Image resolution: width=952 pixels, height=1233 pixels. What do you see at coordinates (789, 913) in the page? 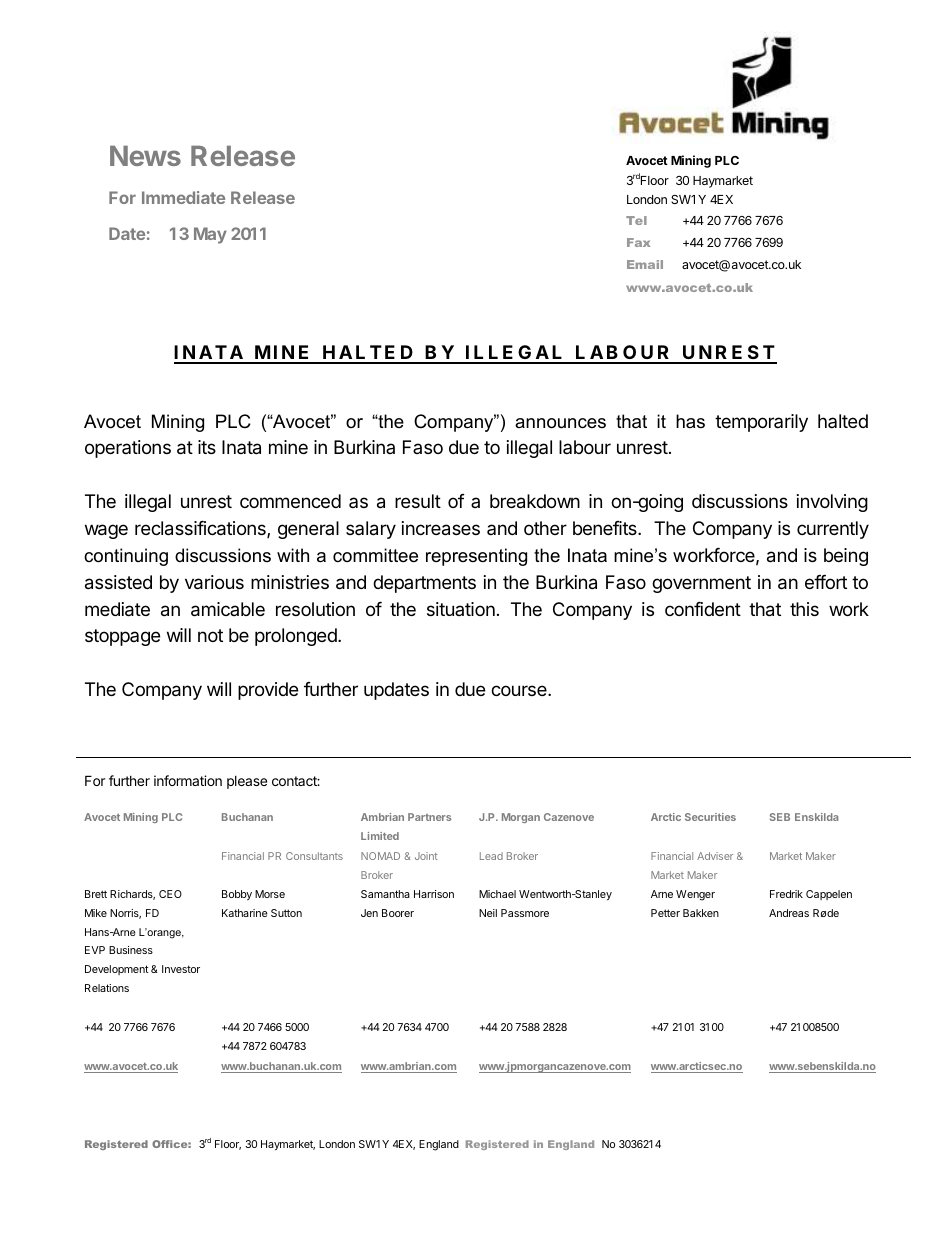
I see `Andreas` at bounding box center [789, 913].
